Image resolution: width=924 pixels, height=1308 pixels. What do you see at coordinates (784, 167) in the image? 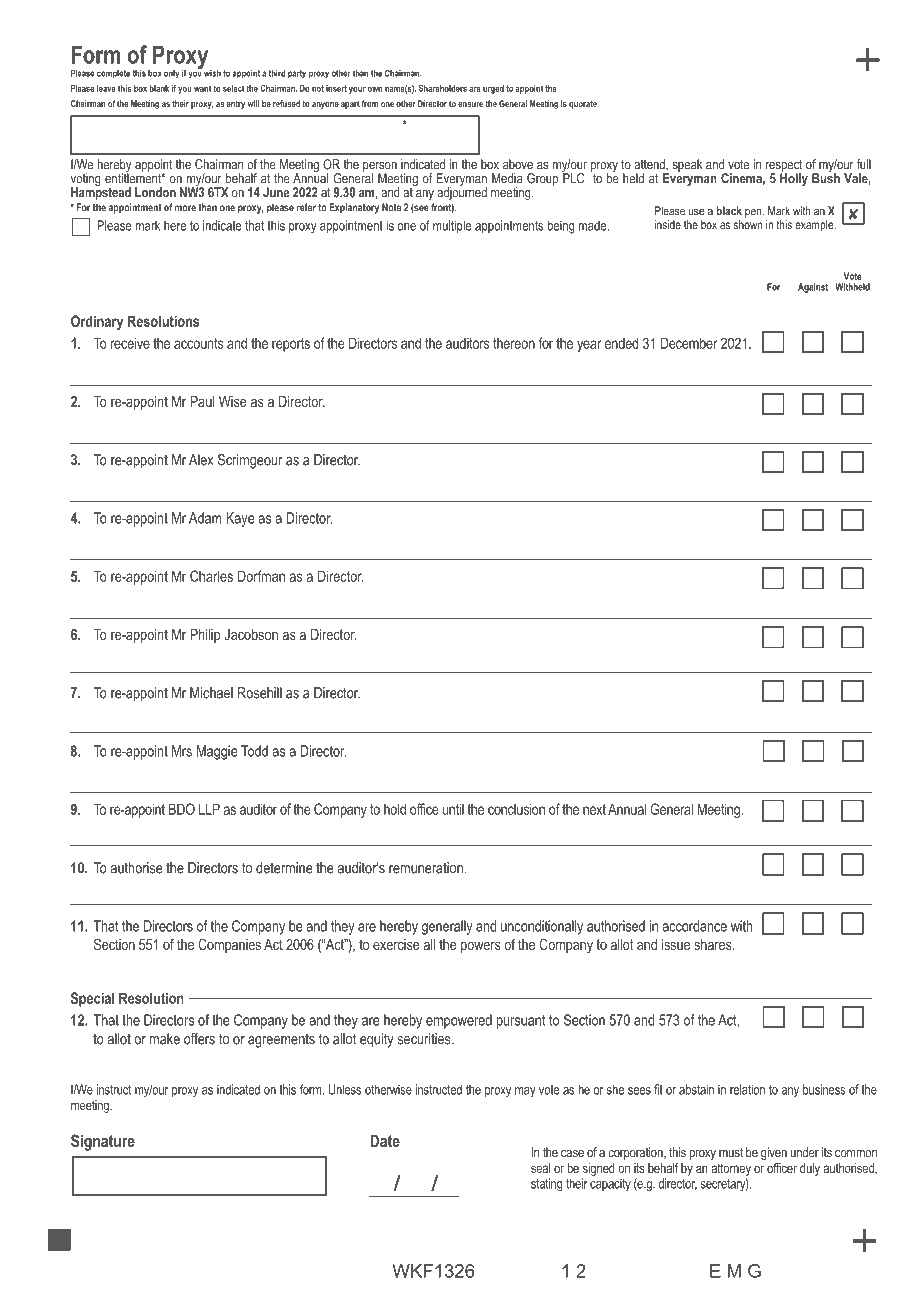
I see `respect` at bounding box center [784, 167].
